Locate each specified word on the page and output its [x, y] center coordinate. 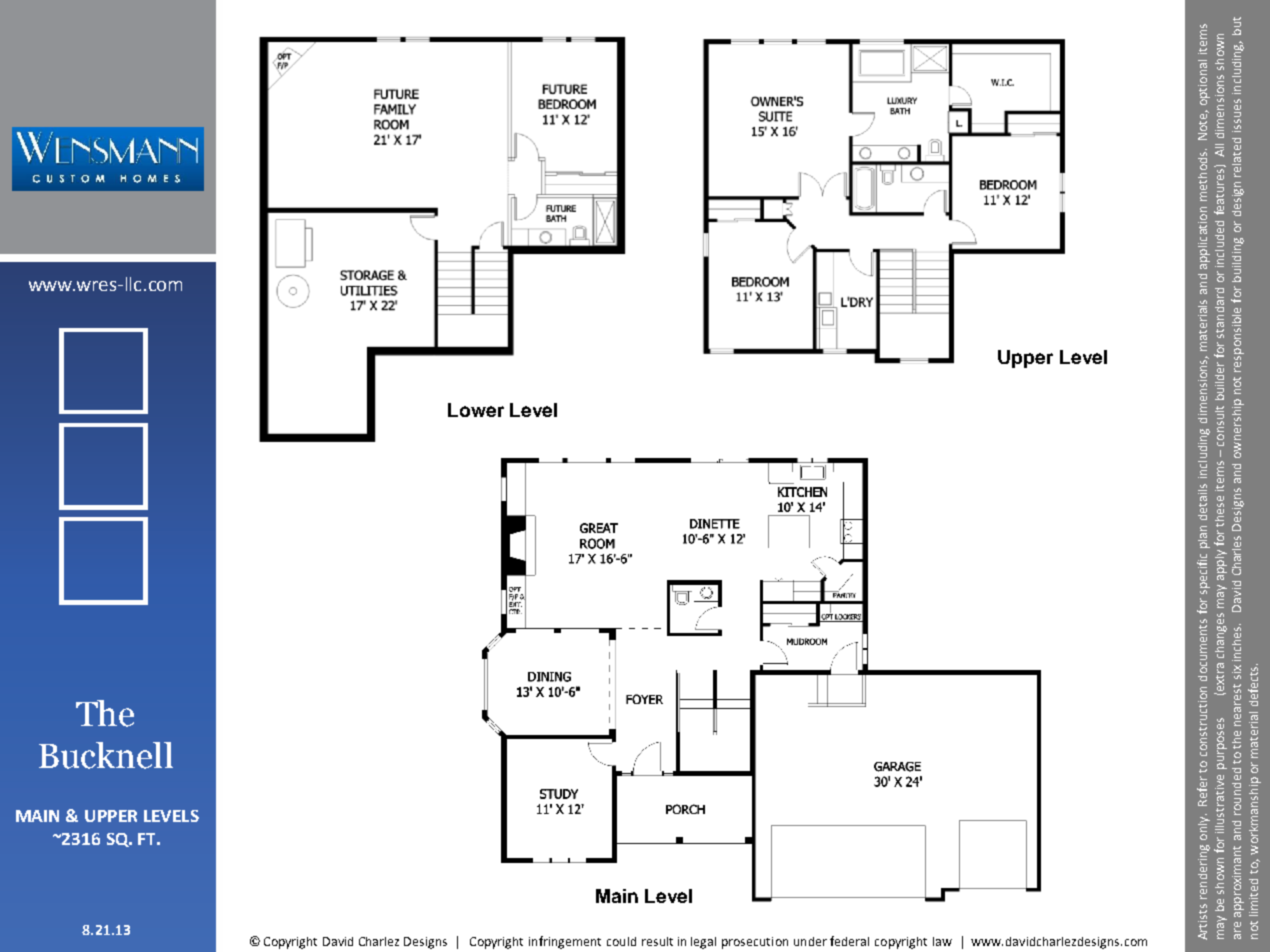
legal [703, 943]
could [621, 941]
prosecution [755, 943]
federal [849, 941]
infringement [565, 942]
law [942, 941]
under [810, 941]
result [657, 941]
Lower [476, 410]
